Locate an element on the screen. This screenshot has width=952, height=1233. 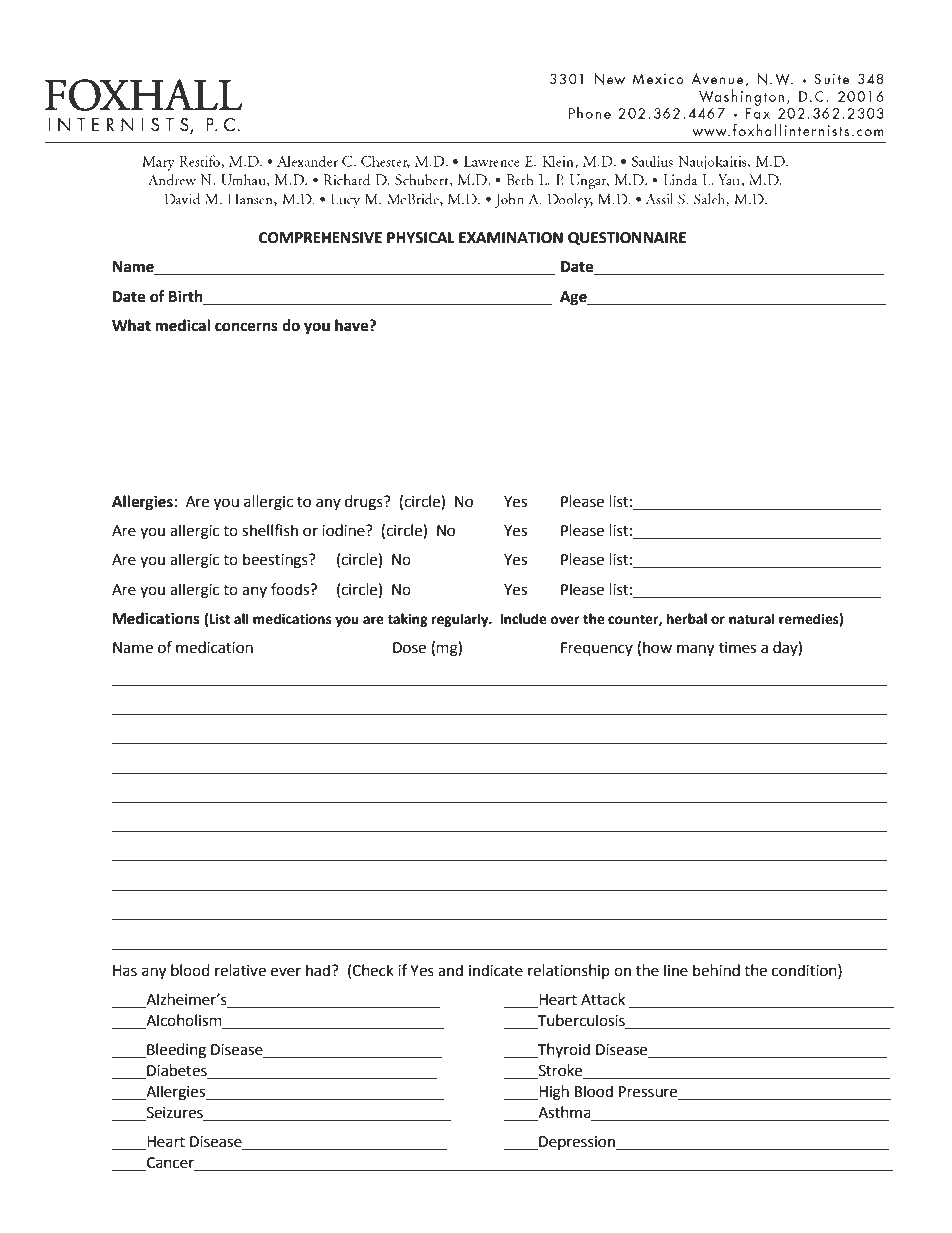
QUESTIONNAIRE is located at coordinates (627, 238).
